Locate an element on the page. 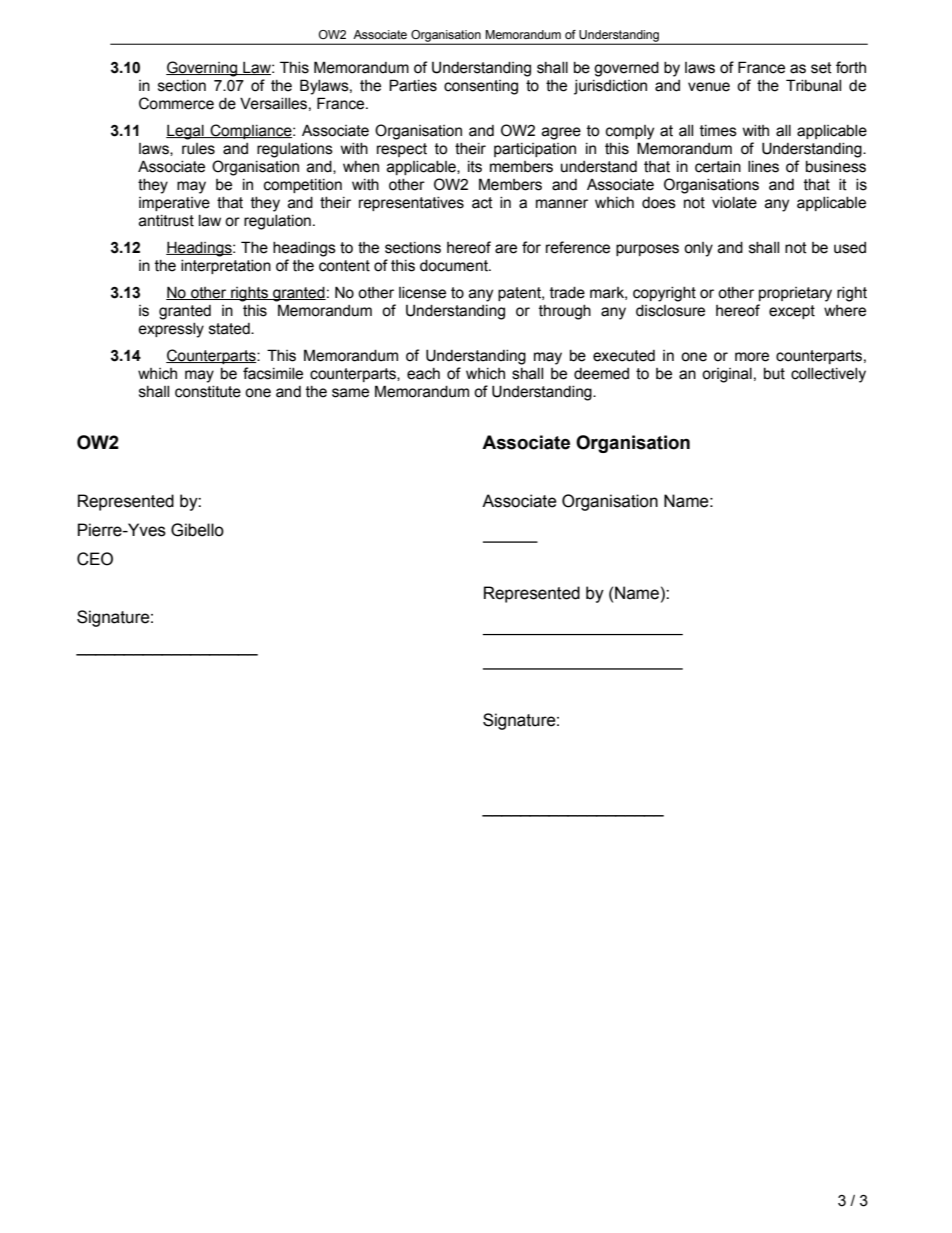 Image resolution: width=952 pixels, height=1233 pixels. original is located at coordinates (727, 375).
